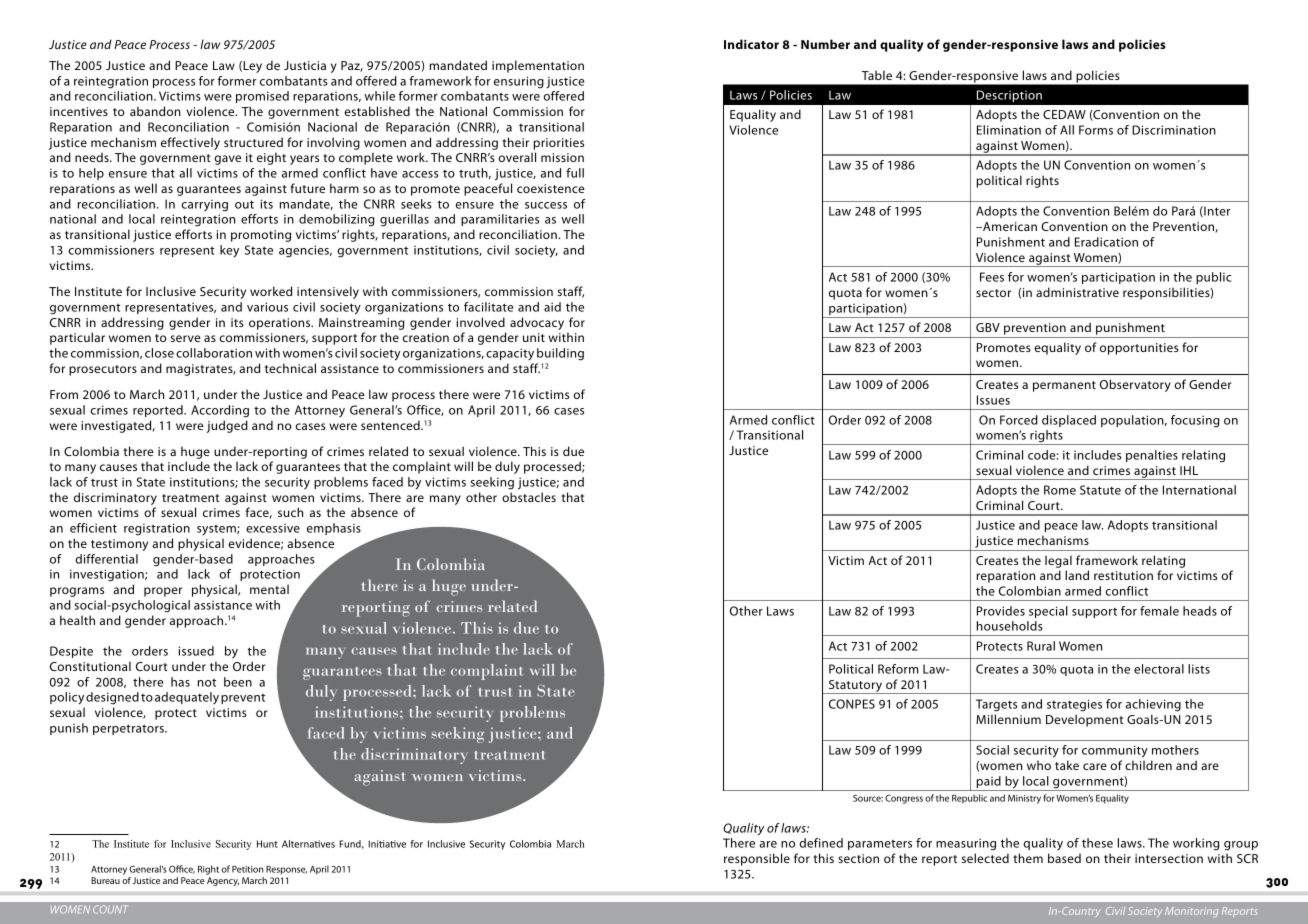 This image has height=924, width=1308. Describe the element at coordinates (560, 354) in the image. I see `building` at that location.
